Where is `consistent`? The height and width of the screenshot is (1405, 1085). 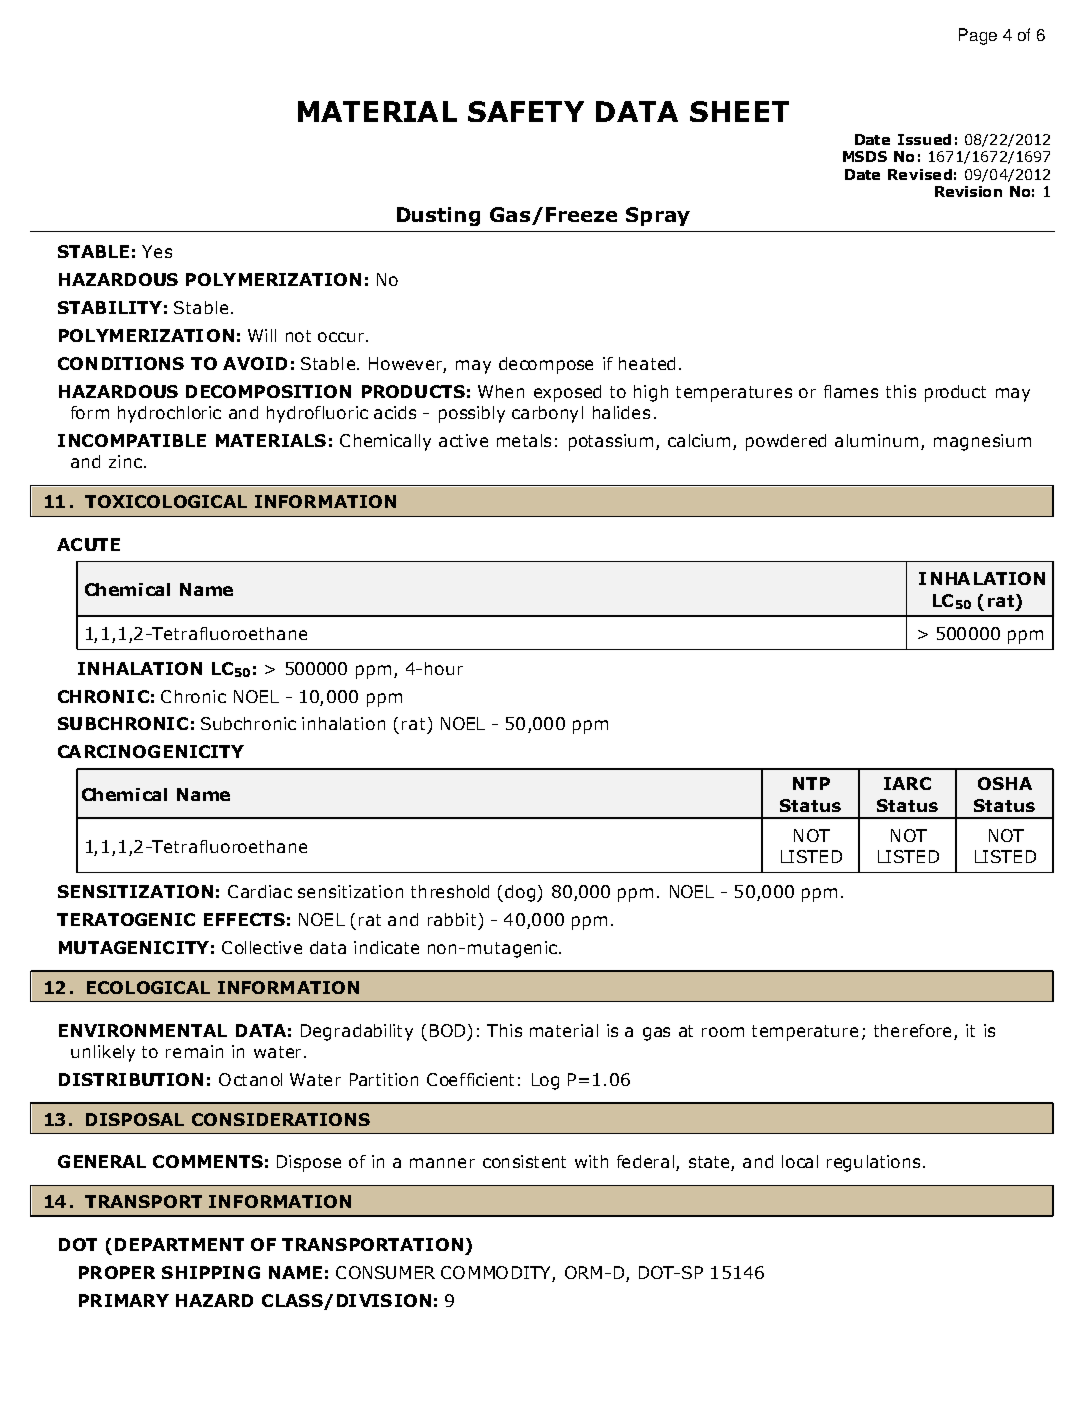 consistent is located at coordinates (524, 1161).
